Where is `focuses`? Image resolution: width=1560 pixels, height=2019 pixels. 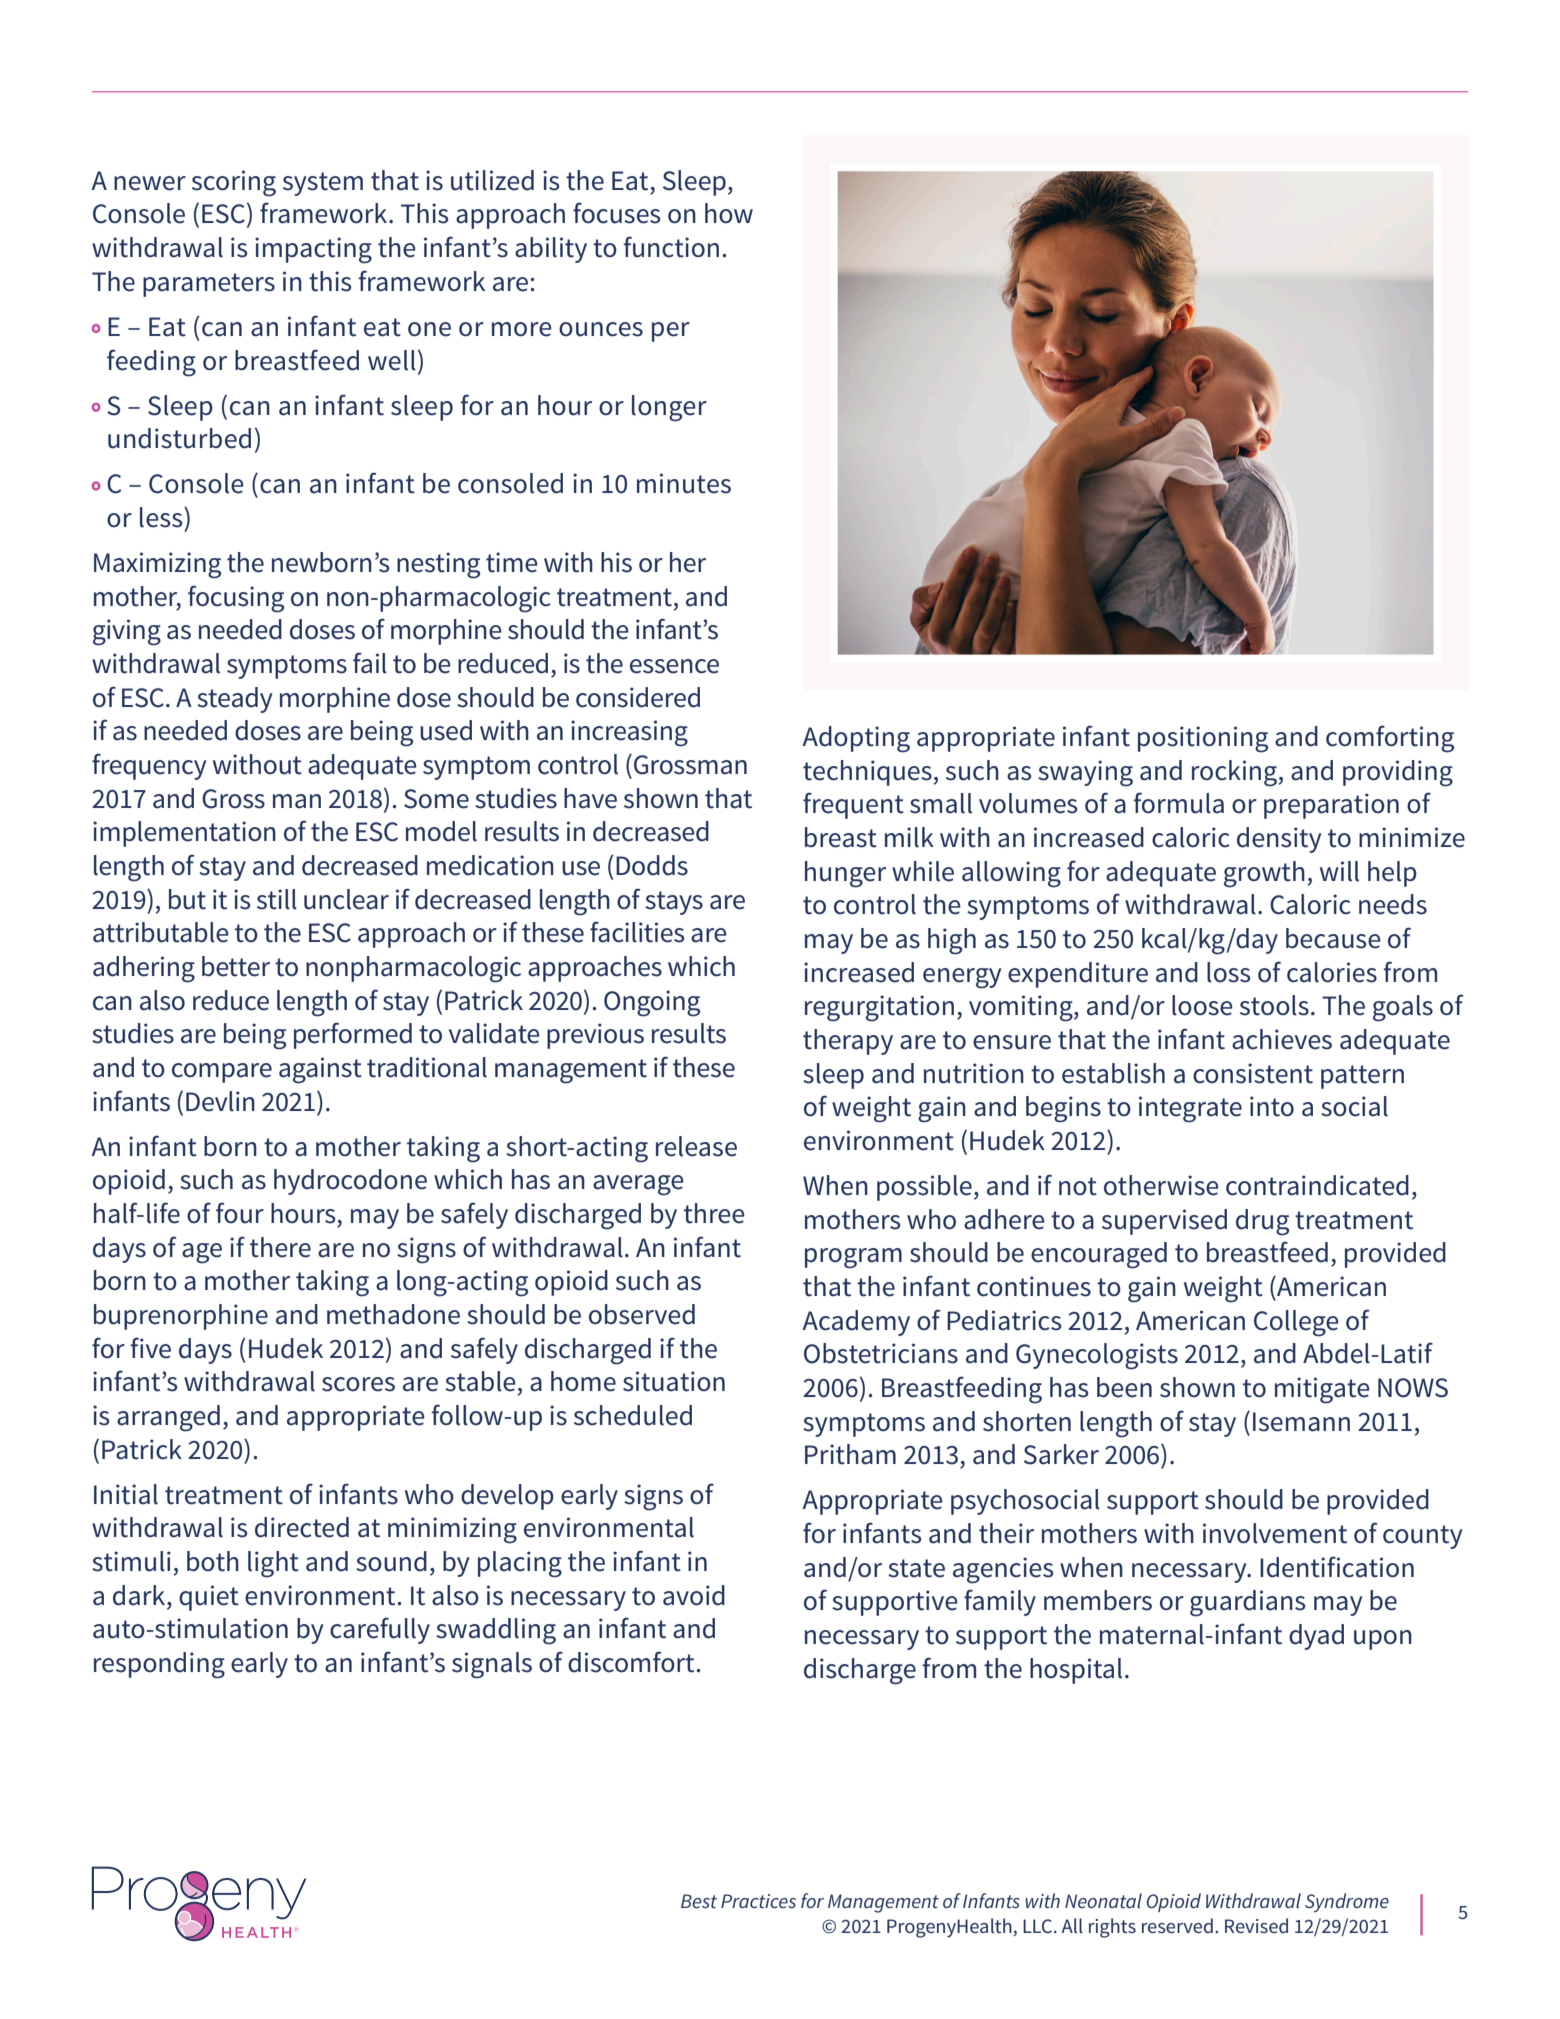 focuses is located at coordinates (617, 213).
